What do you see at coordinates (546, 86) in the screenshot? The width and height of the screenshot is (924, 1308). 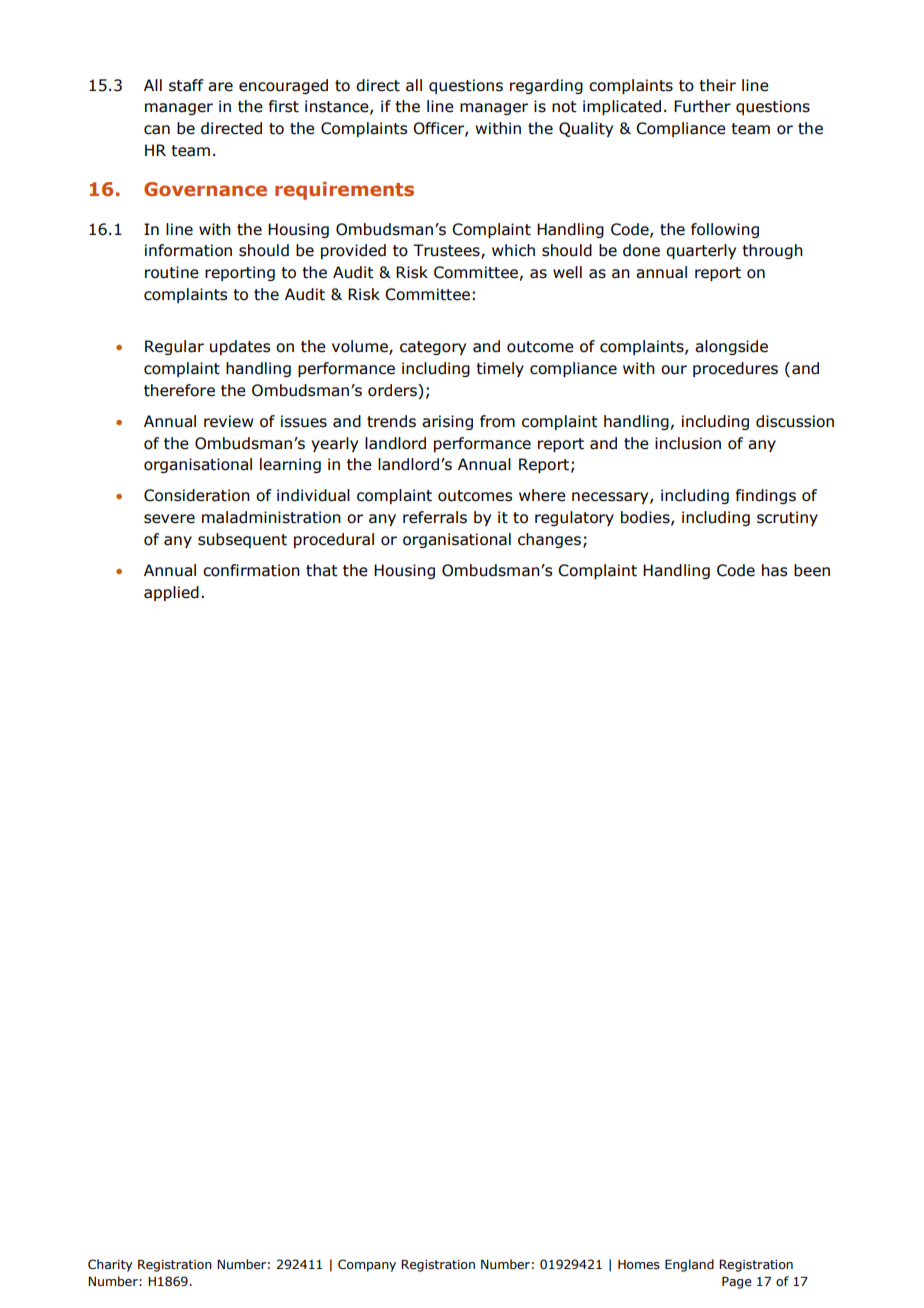 I see `regarding` at bounding box center [546, 86].
